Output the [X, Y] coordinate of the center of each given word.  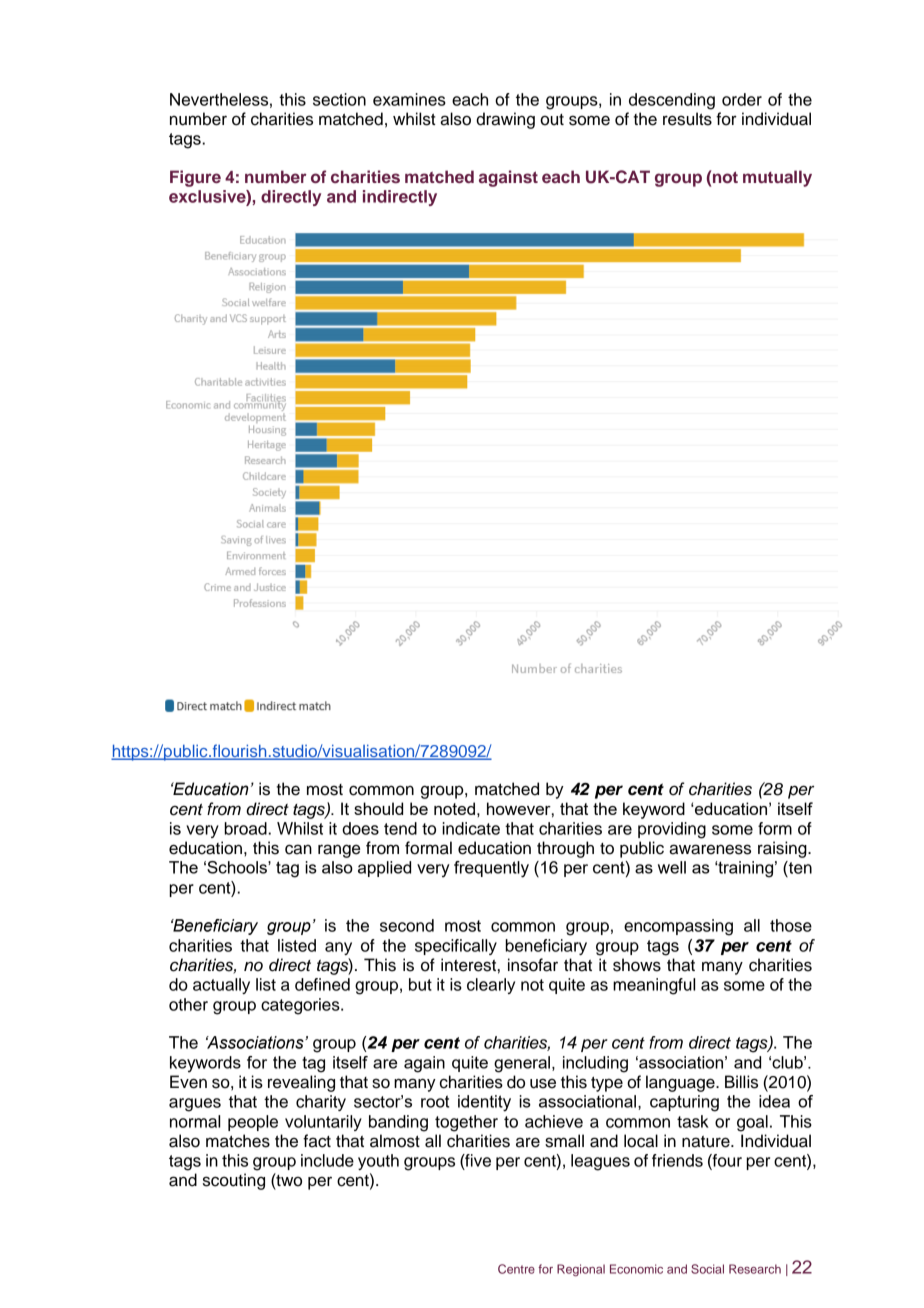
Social [707, 1269]
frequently [491, 869]
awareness [710, 849]
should [378, 808]
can [298, 849]
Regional [581, 1270]
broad [246, 828]
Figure [195, 178]
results [687, 119]
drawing [505, 120]
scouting [234, 1181]
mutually [777, 178]
